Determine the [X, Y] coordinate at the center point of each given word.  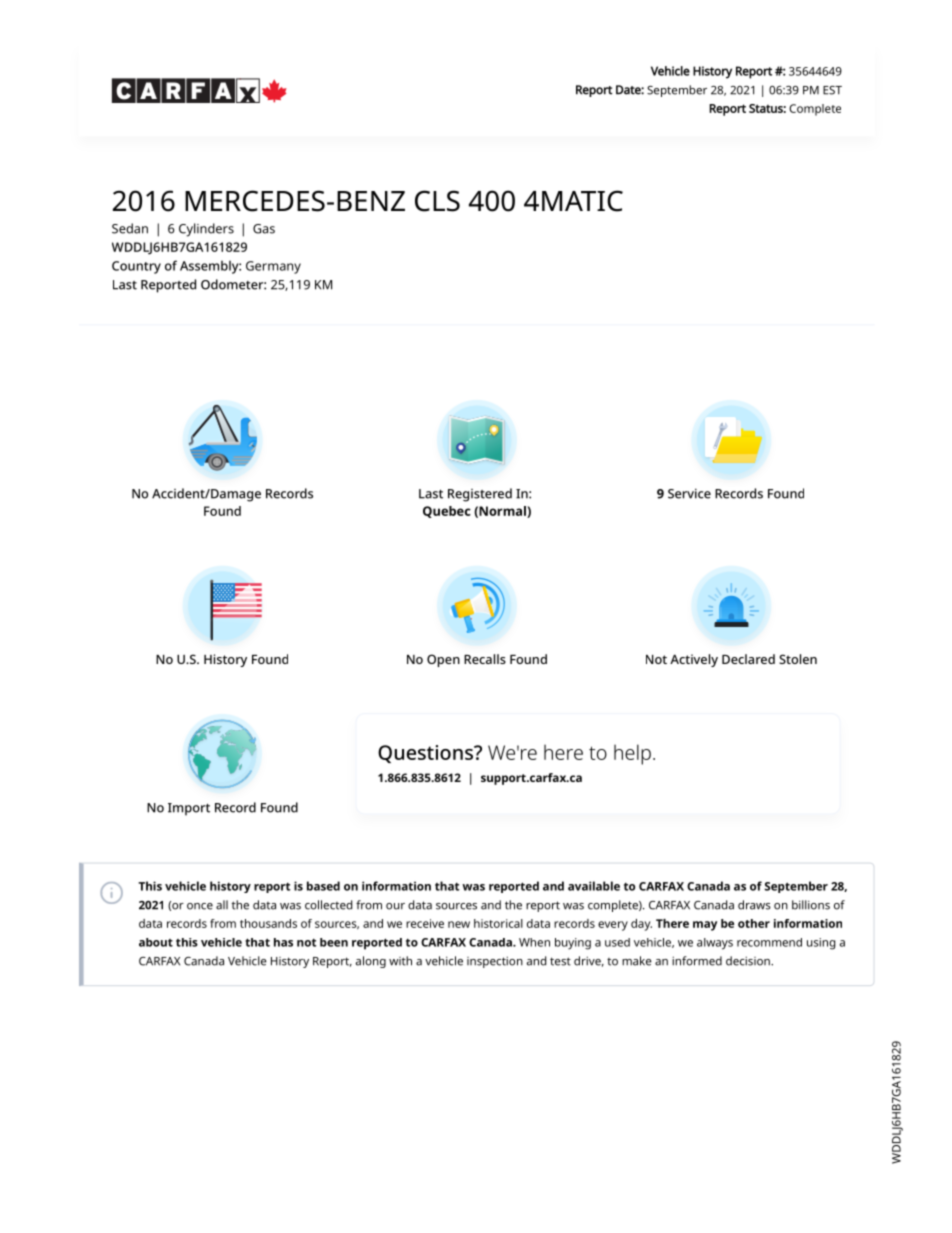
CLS [437, 201]
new [459, 924]
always [715, 944]
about [156, 942]
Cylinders [206, 230]
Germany [273, 267]
